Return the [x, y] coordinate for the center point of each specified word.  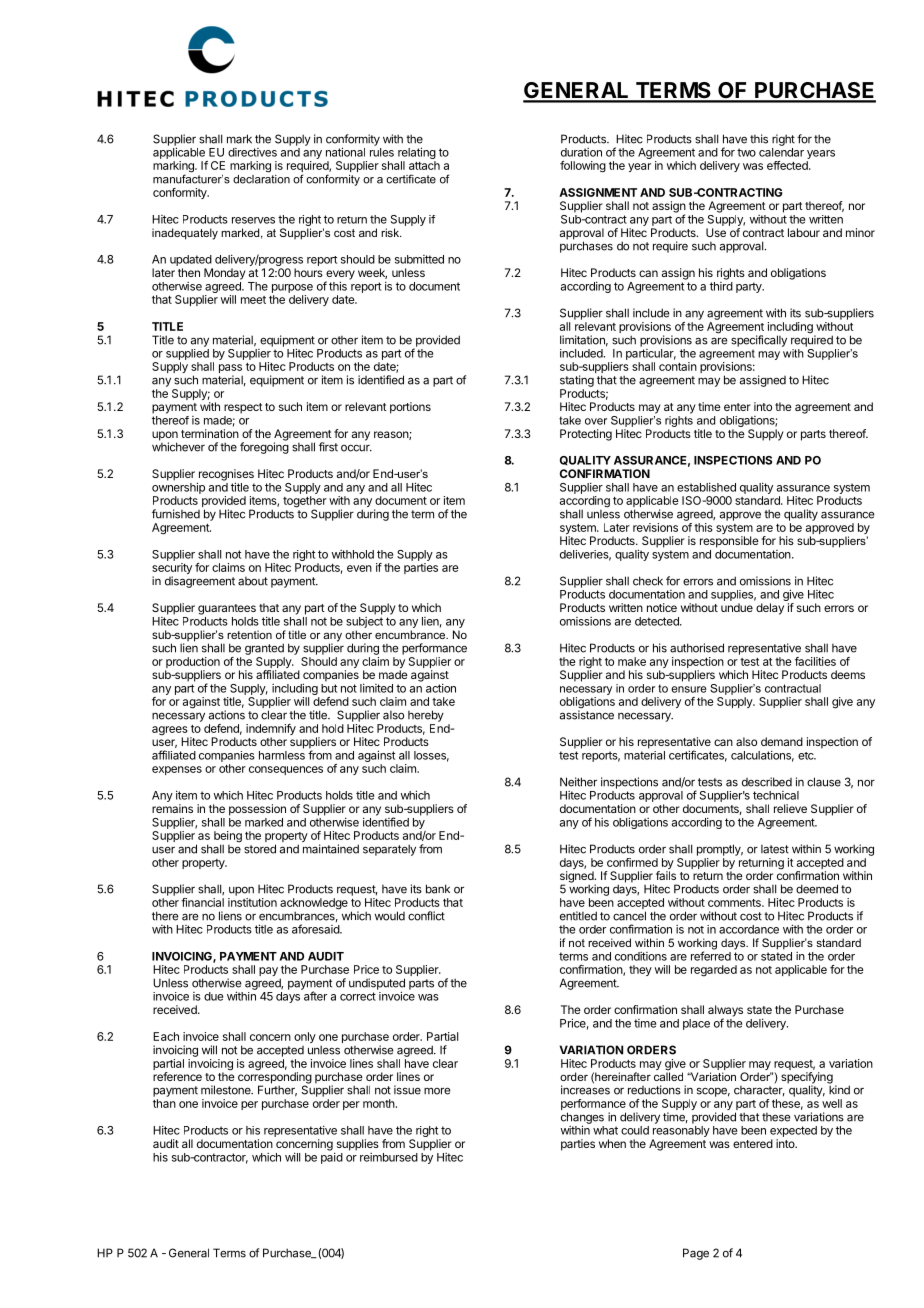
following [583, 167]
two [746, 152]
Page [696, 1254]
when [612, 1143]
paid [332, 1158]
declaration [261, 178]
